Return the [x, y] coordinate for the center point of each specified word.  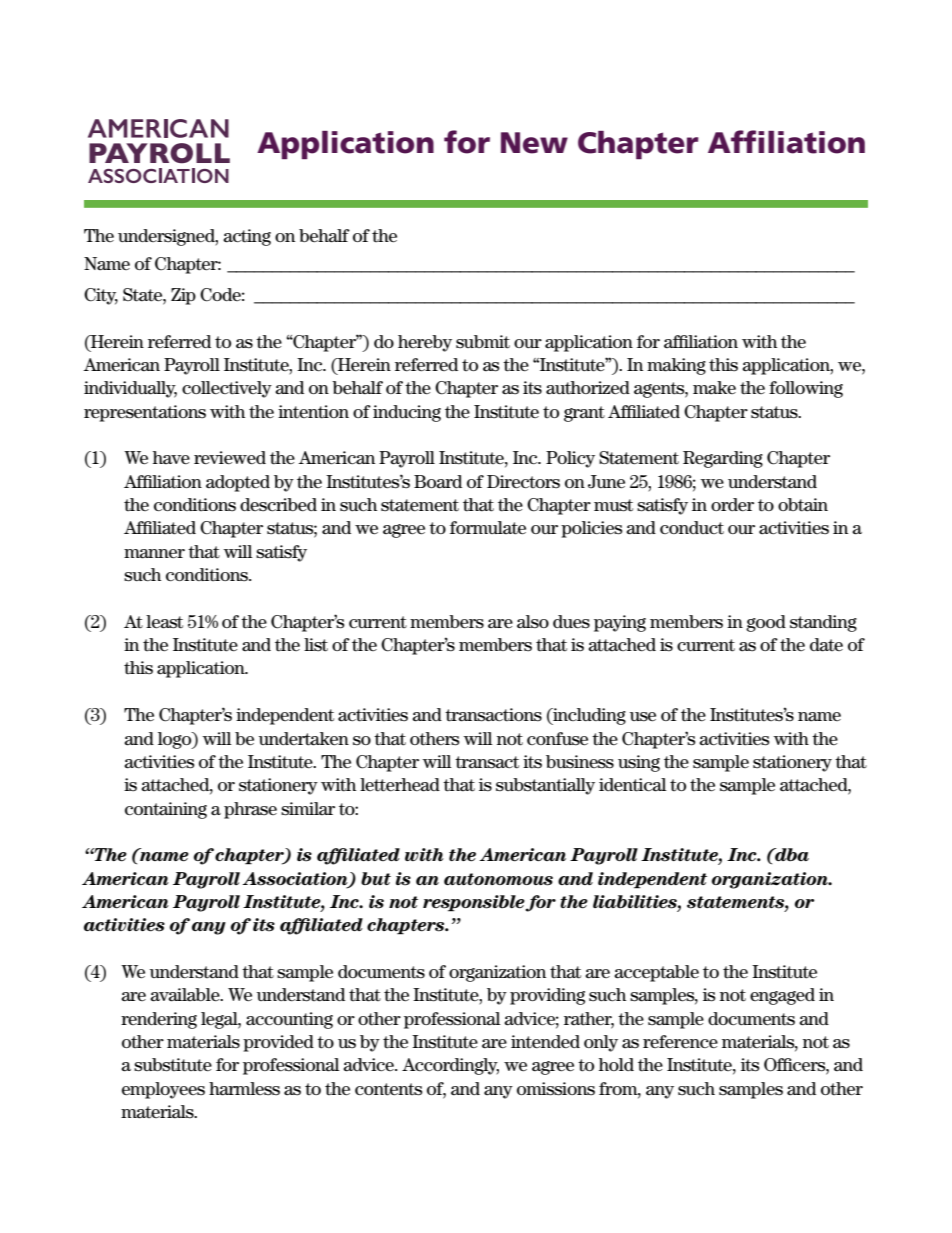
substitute [173, 1065]
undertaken [304, 739]
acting [247, 237]
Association [296, 879]
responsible [474, 903]
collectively [227, 389]
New [534, 143]
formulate [488, 528]
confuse [557, 739]
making [676, 366]
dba [791, 854]
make [714, 388]
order [732, 505]
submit [483, 342]
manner [154, 554]
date [826, 645]
